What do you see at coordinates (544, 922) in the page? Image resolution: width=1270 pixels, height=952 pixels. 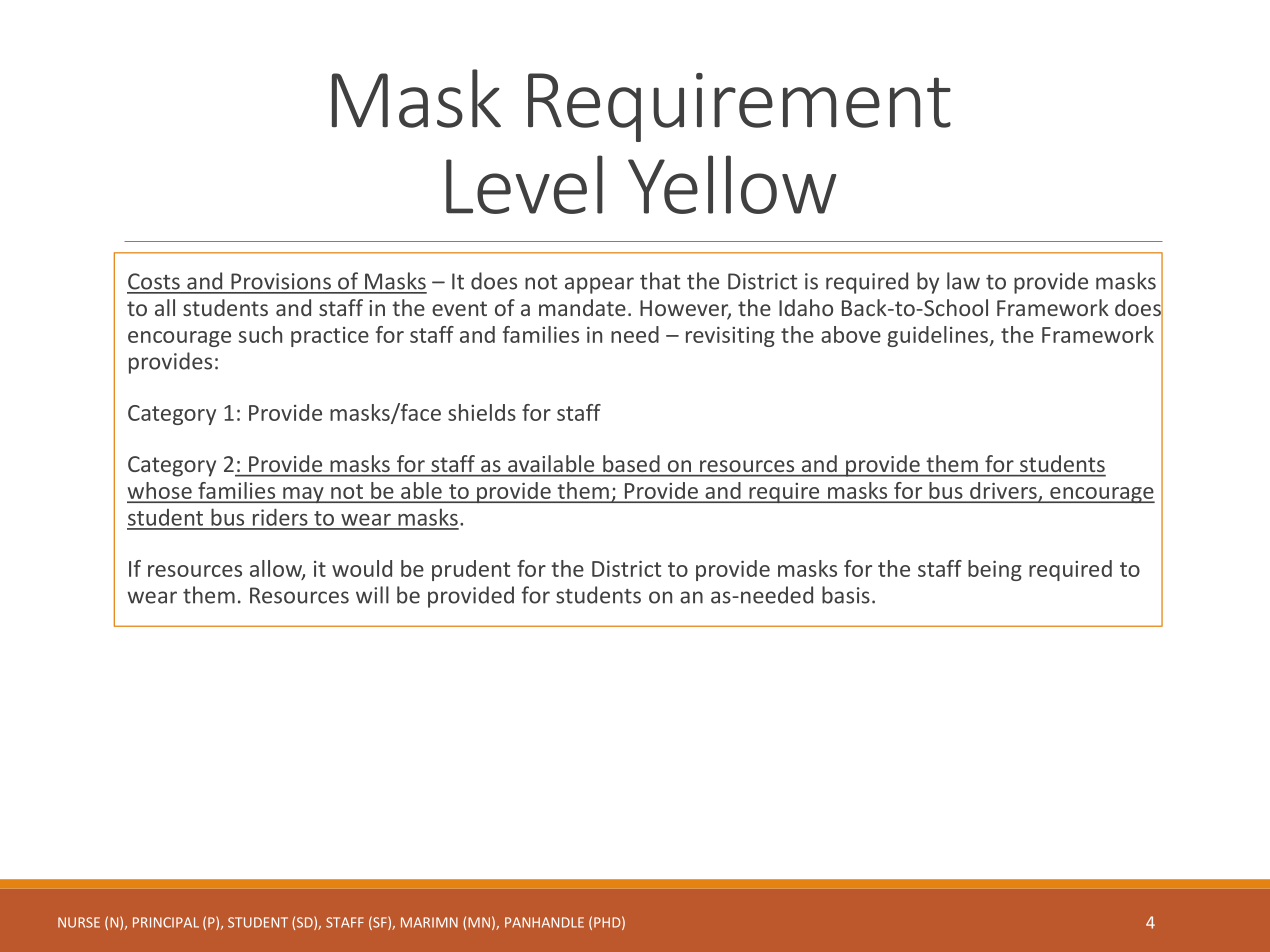 I see `PANHANDLE` at bounding box center [544, 922].
